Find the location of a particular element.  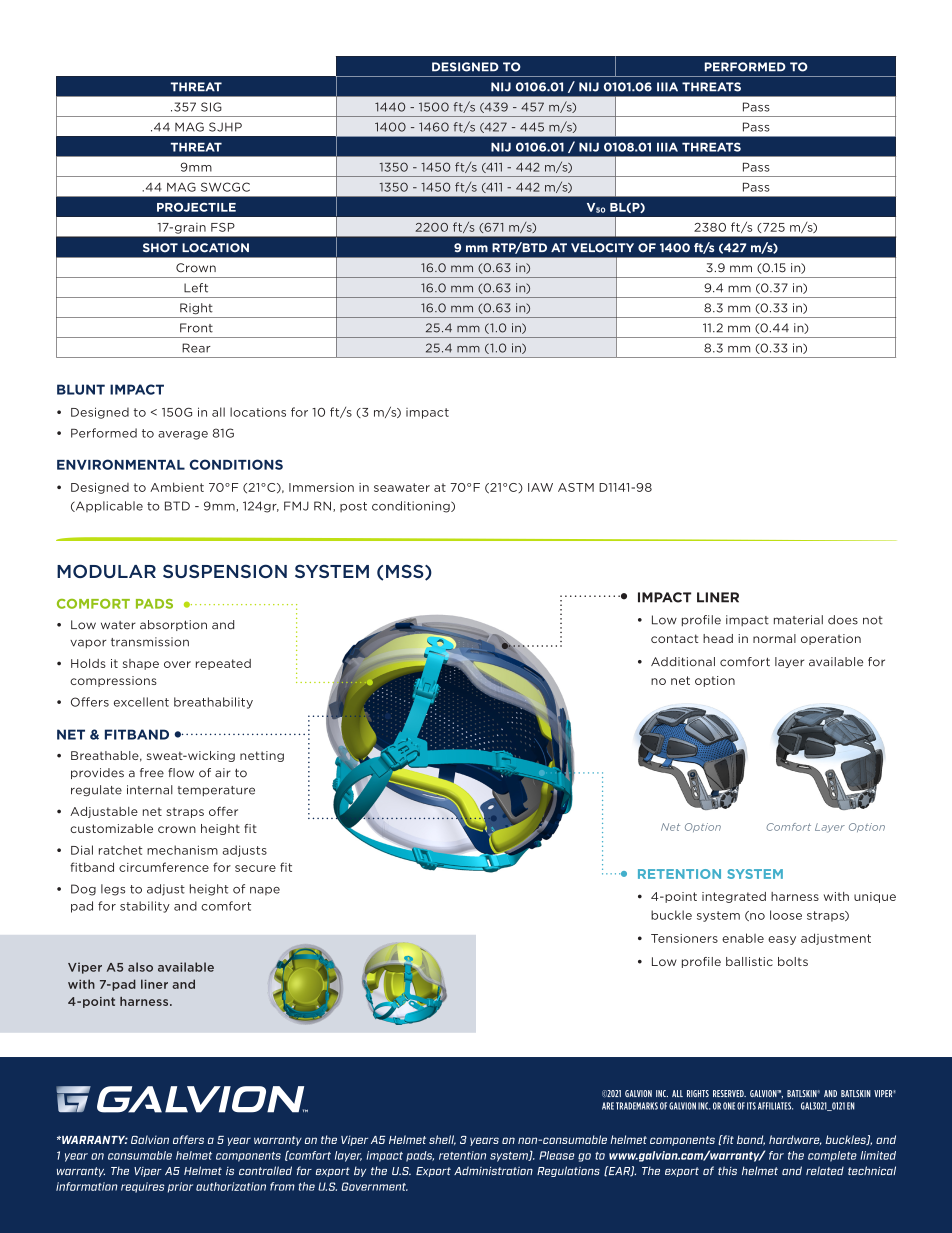

ASTM is located at coordinates (576, 487).
